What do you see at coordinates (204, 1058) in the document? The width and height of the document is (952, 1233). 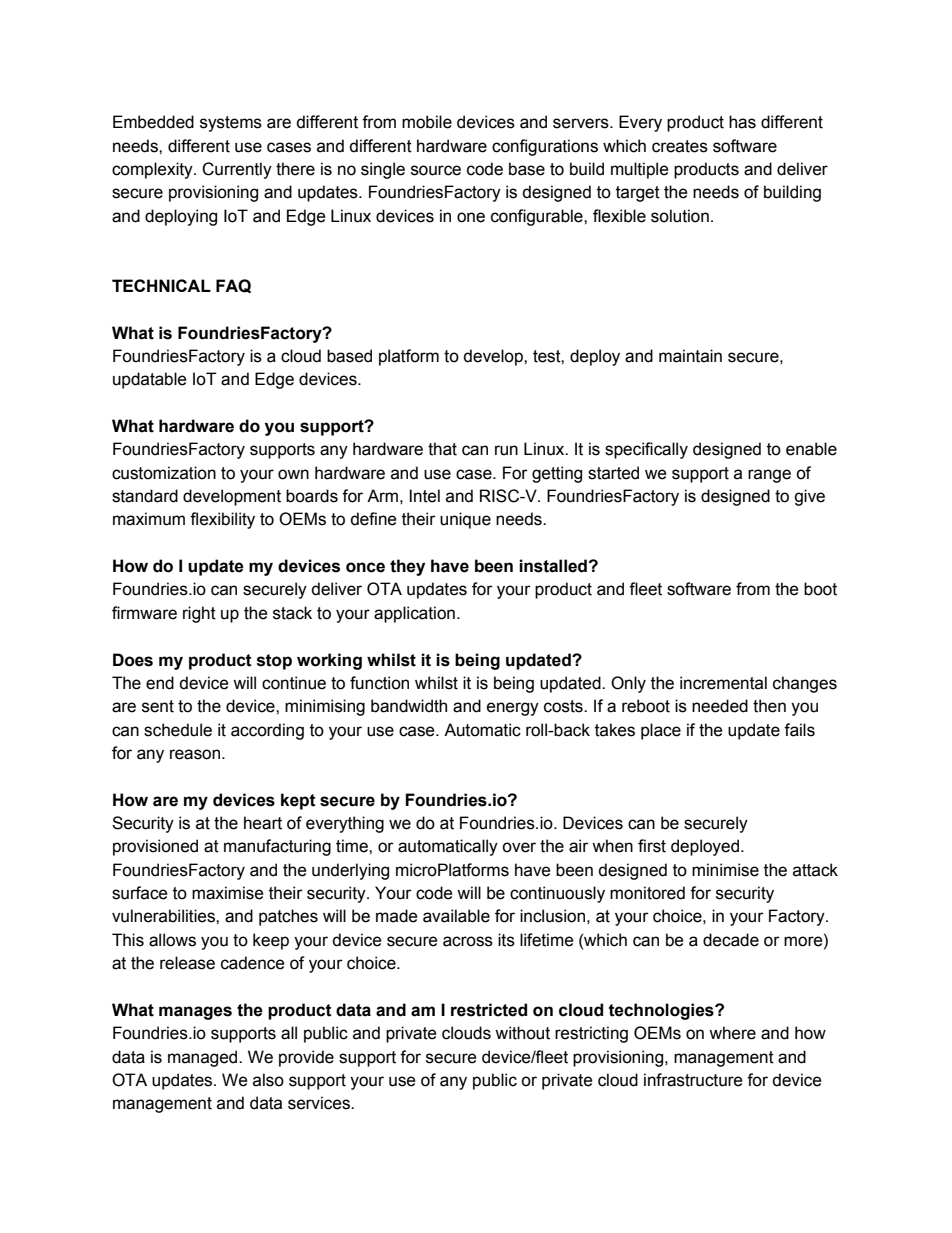 I see `managed` at bounding box center [204, 1058].
